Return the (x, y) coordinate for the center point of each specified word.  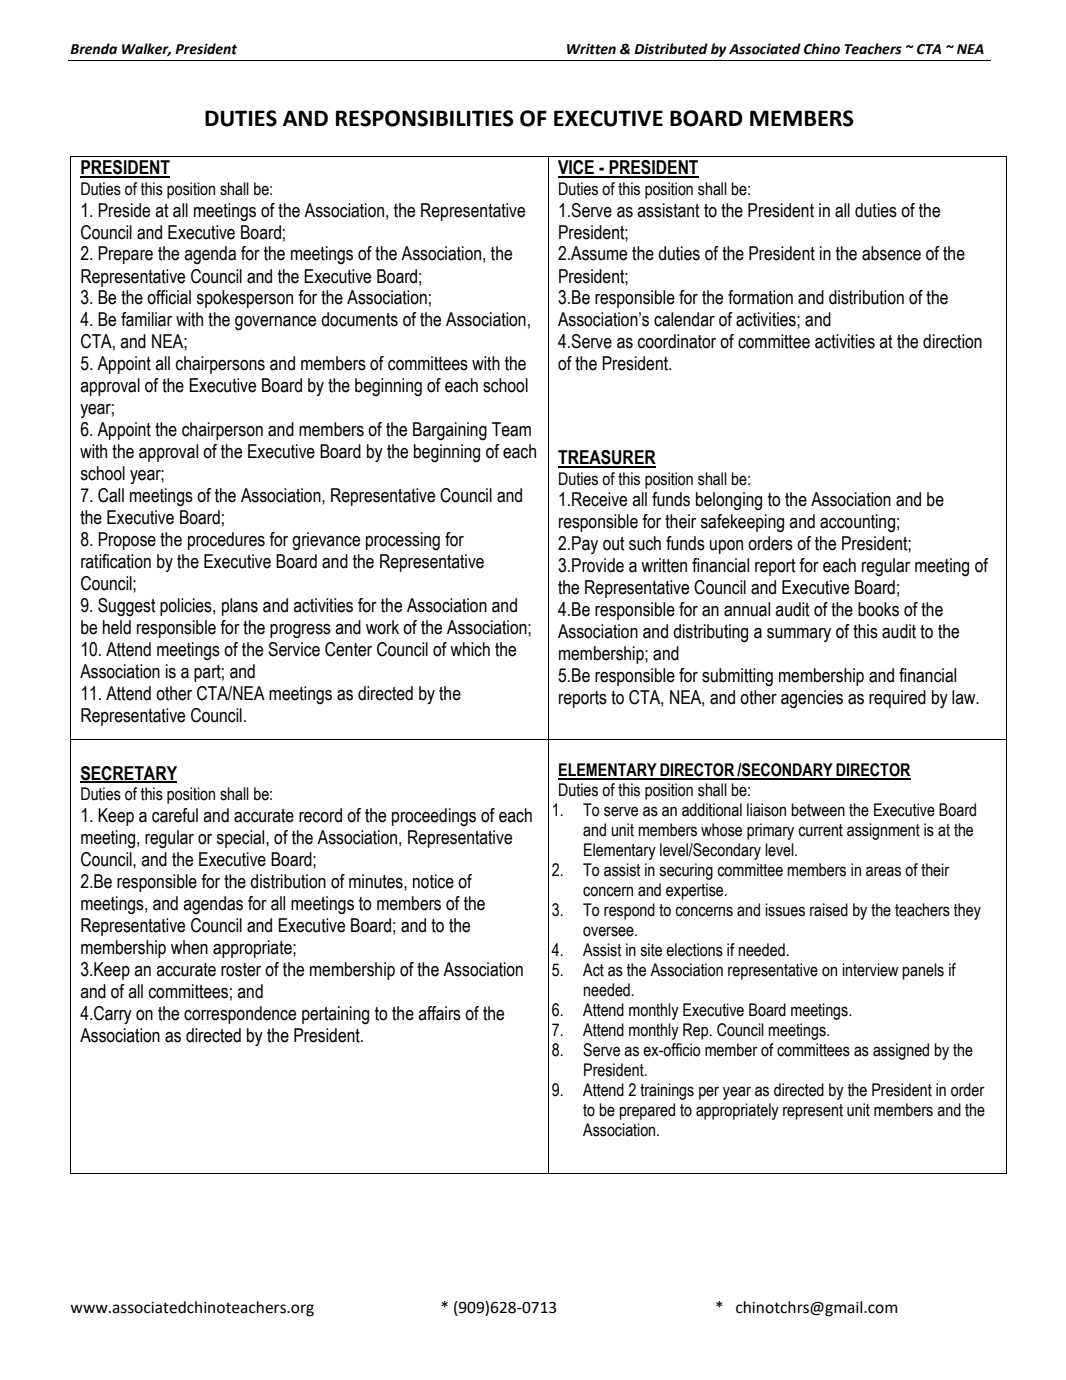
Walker (146, 49)
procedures (226, 541)
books (878, 609)
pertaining (335, 1015)
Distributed (671, 49)
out (614, 544)
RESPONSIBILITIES (425, 118)
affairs (439, 1013)
